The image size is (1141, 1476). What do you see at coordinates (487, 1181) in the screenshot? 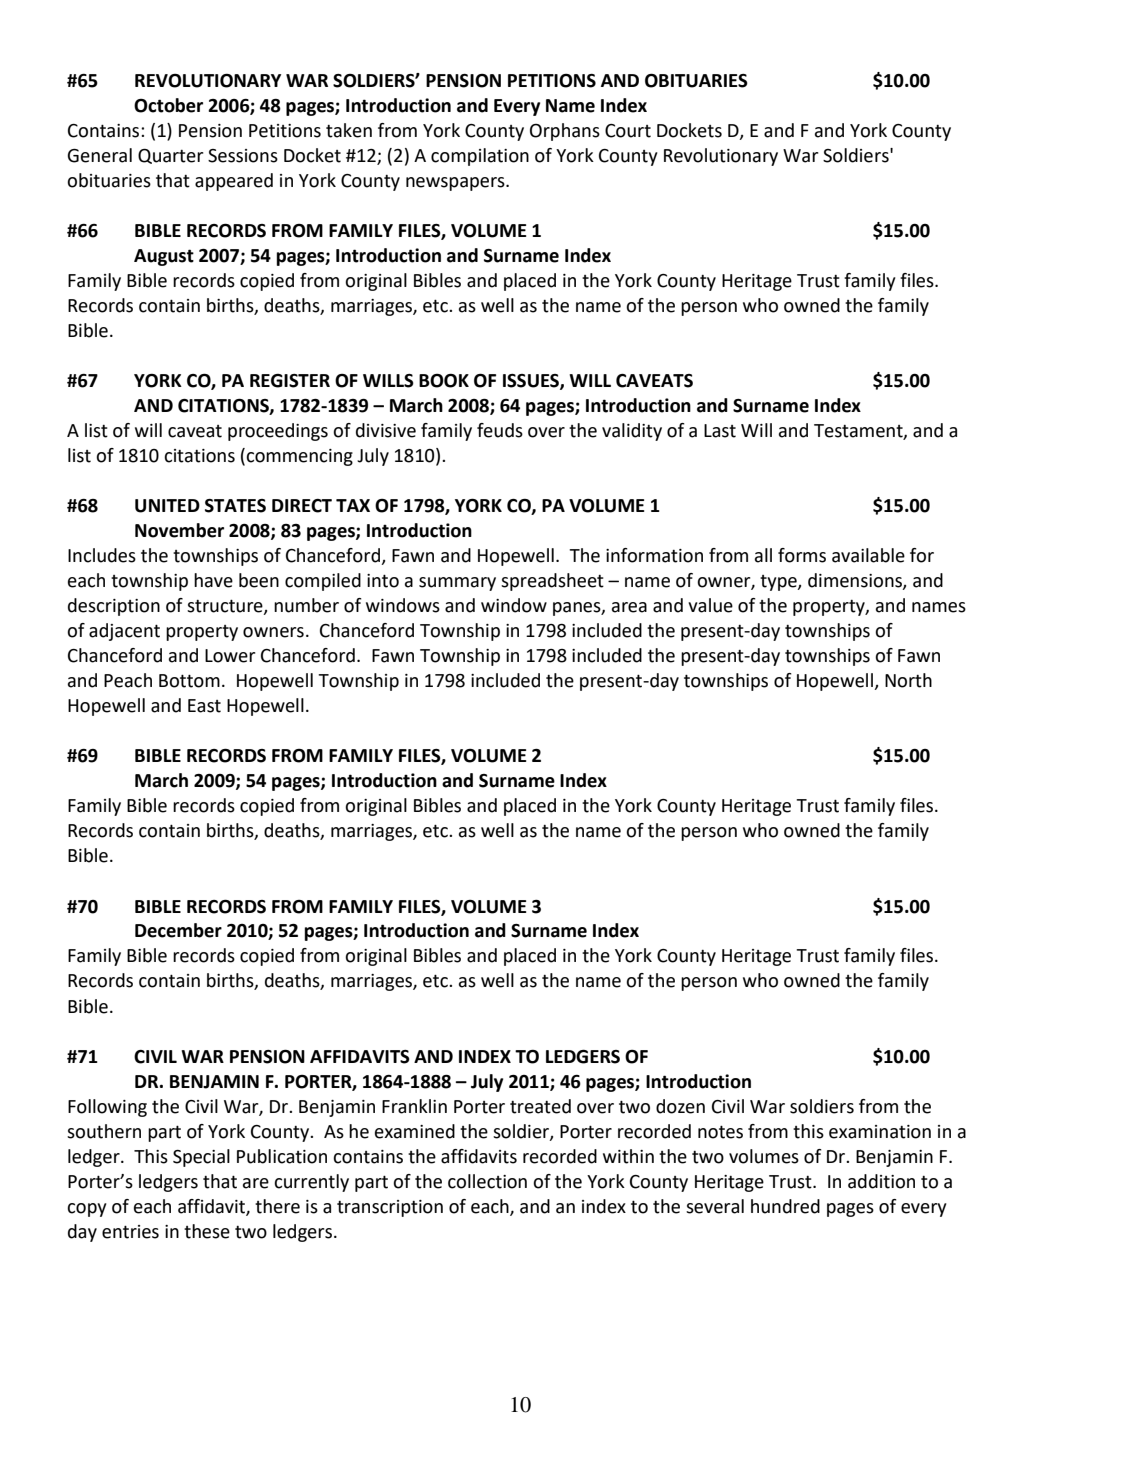
I see `collection` at bounding box center [487, 1181].
